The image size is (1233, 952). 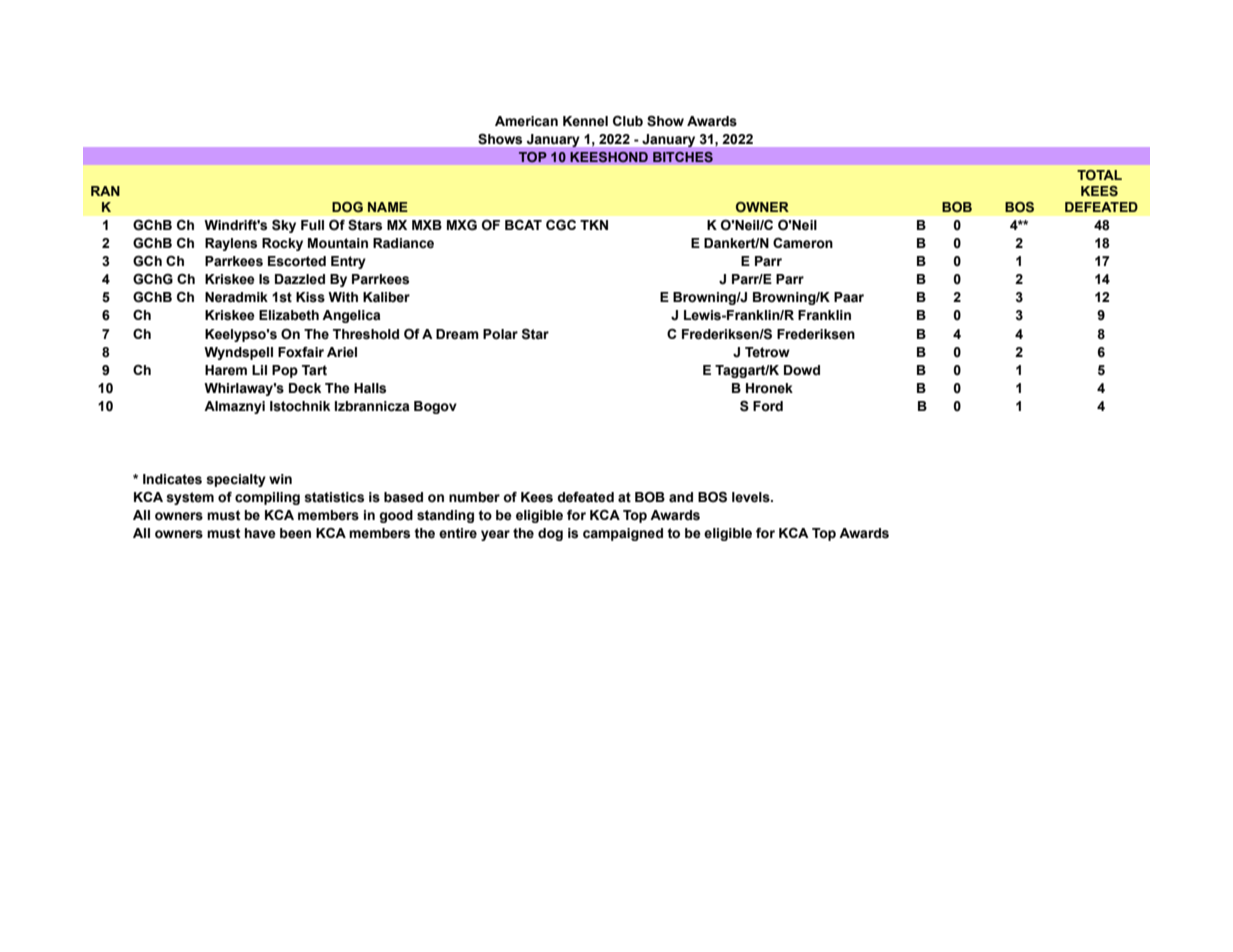 I want to click on been, so click(x=295, y=533).
